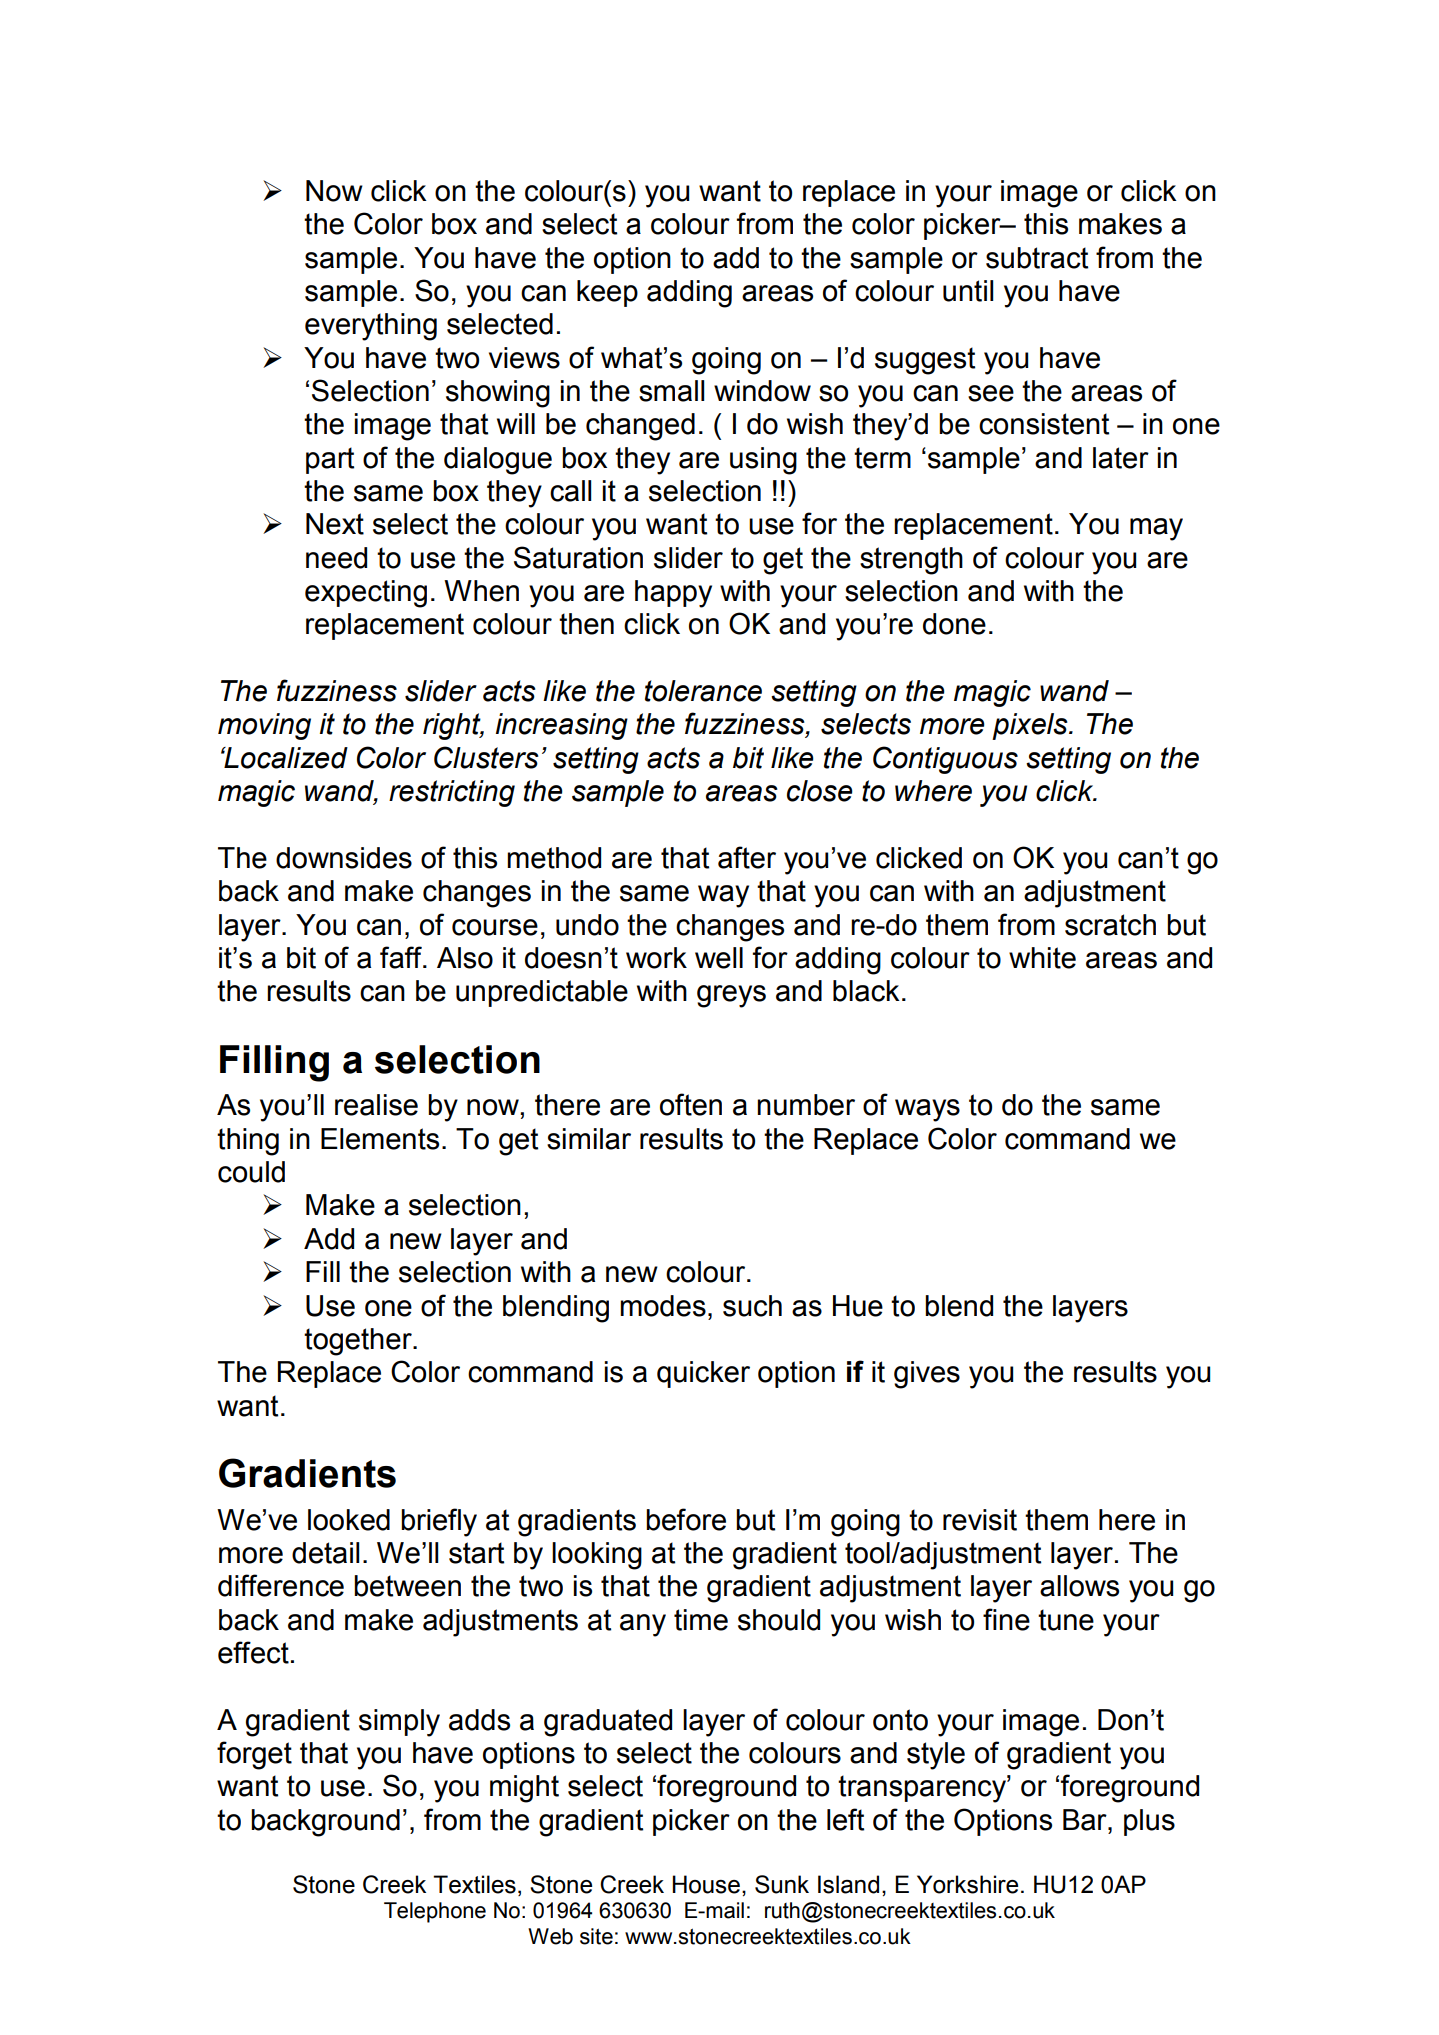 The image size is (1439, 2035). What do you see at coordinates (349, 1520) in the document?
I see `looked` at bounding box center [349, 1520].
